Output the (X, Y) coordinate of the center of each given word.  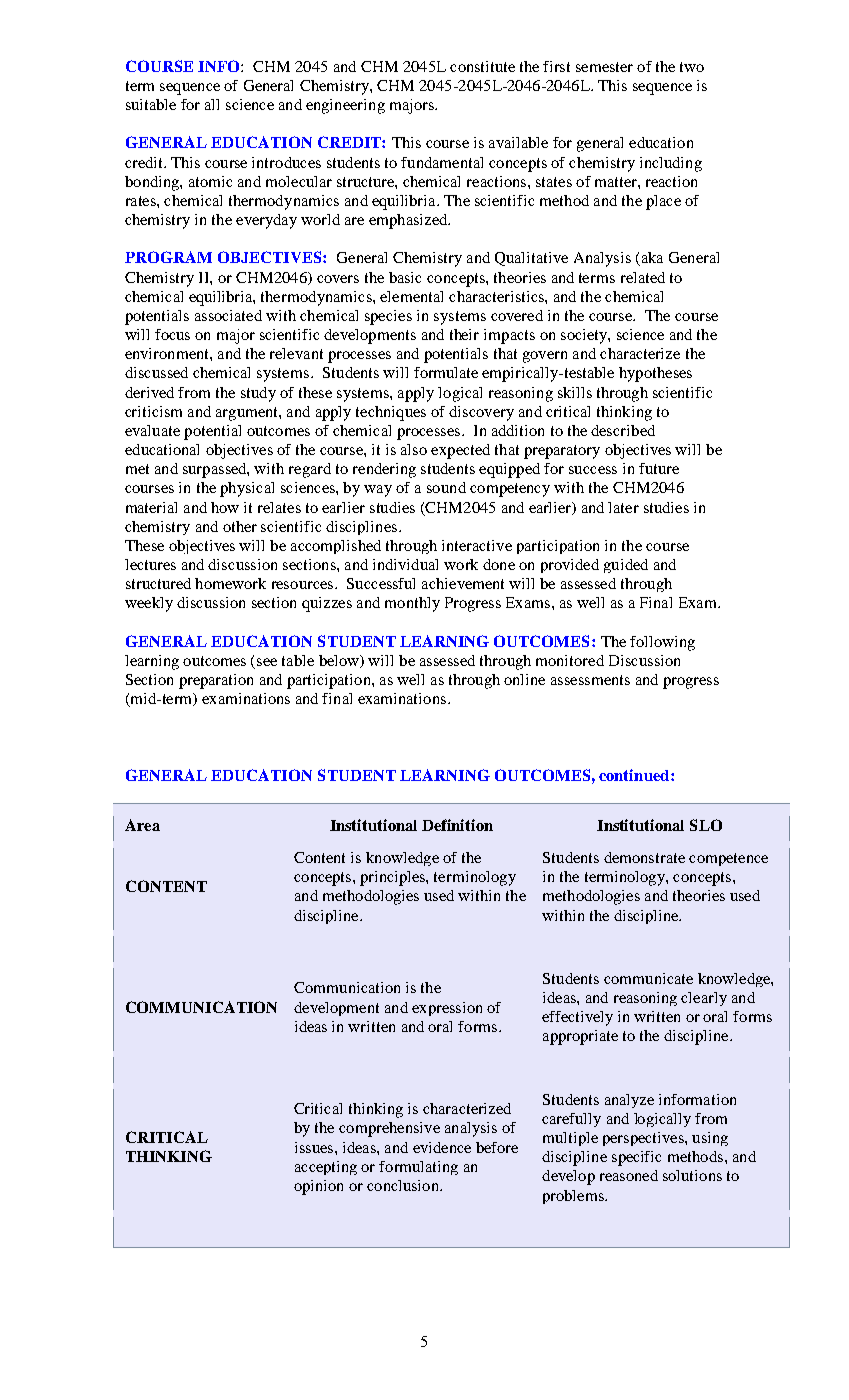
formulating (418, 1168)
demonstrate (644, 857)
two (692, 67)
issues (314, 1147)
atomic (210, 181)
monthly (412, 604)
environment (168, 353)
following (662, 643)
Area (142, 825)
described (623, 430)
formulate (446, 372)
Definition (457, 825)
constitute (482, 66)
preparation (216, 681)
